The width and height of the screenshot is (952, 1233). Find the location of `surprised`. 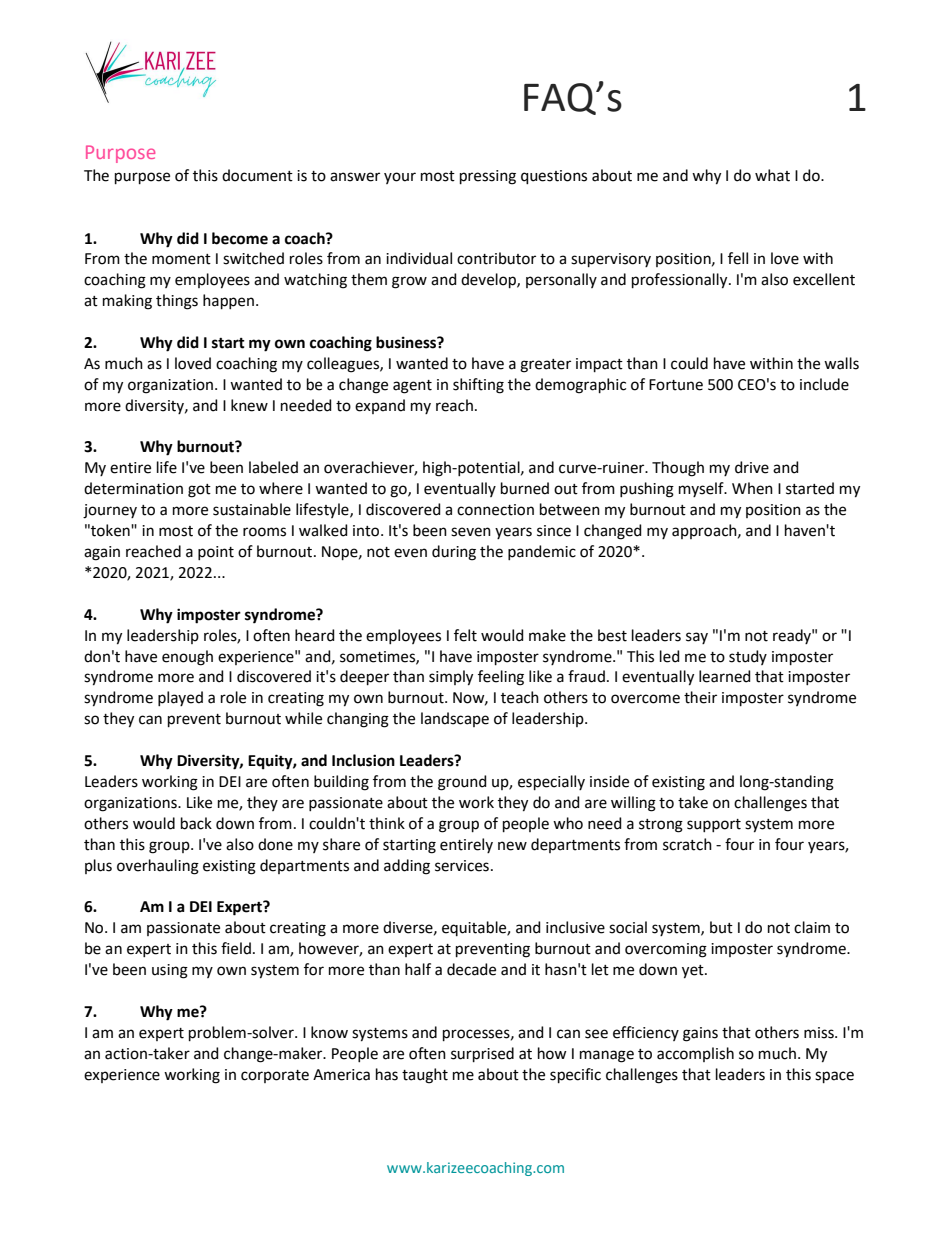

surprised is located at coordinates (482, 1054).
